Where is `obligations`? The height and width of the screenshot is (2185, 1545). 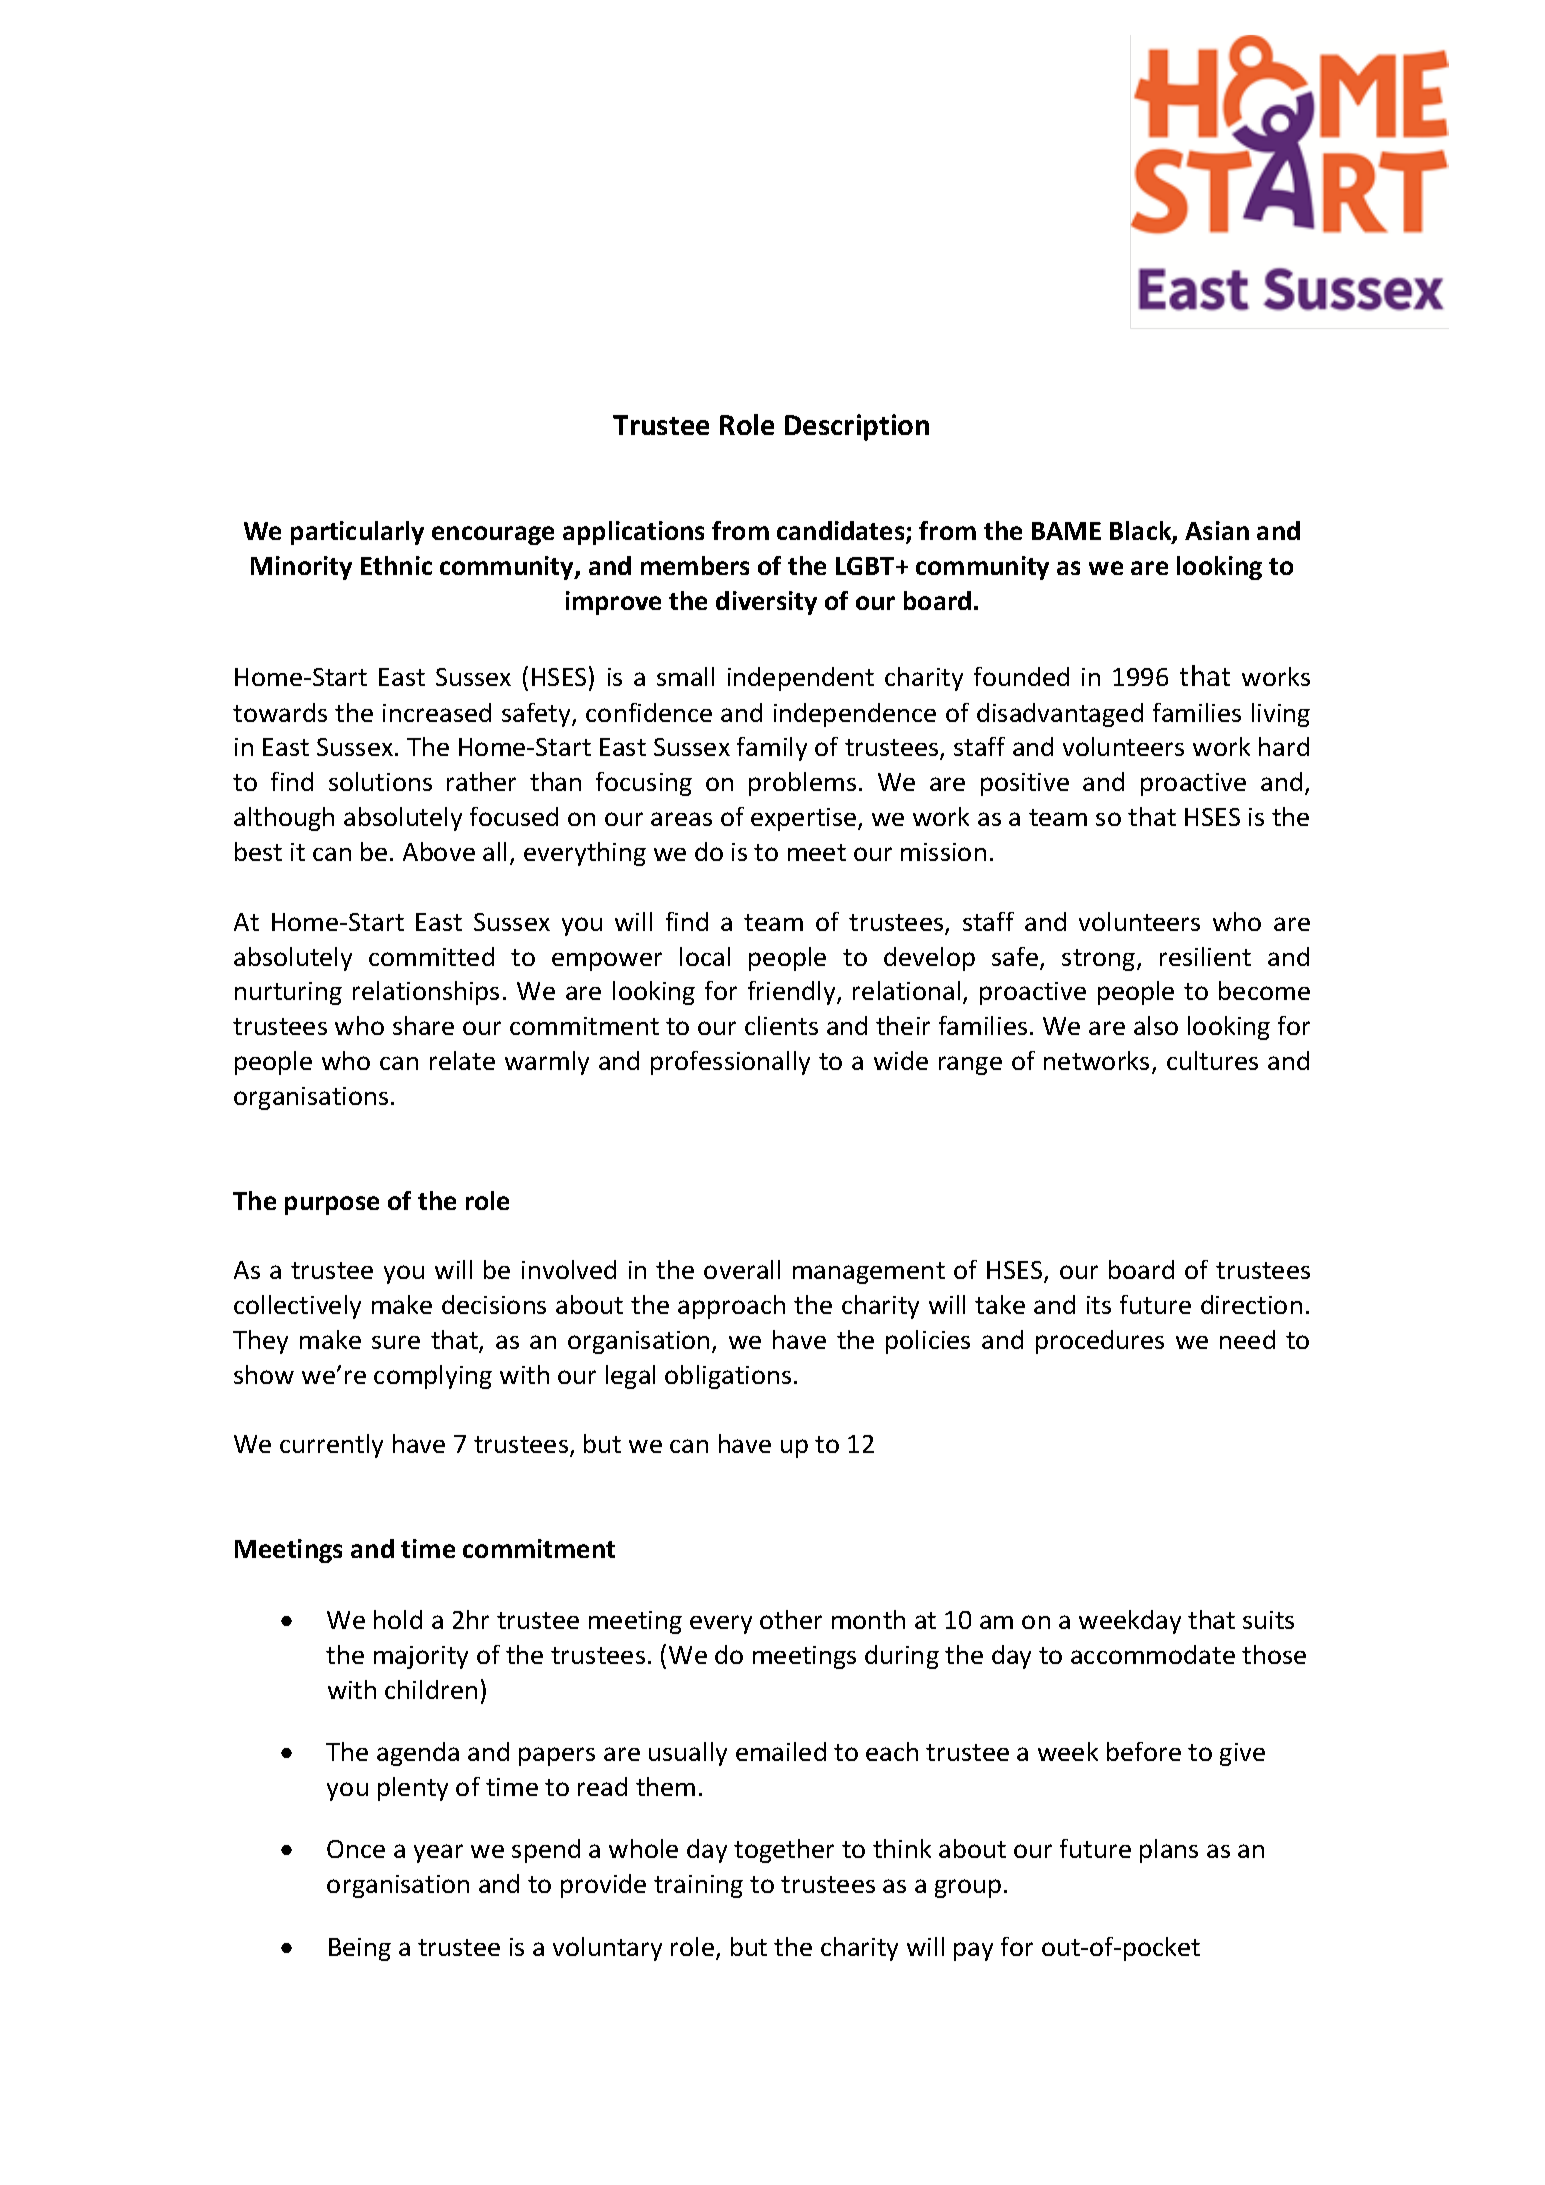
obligations is located at coordinates (728, 1377).
